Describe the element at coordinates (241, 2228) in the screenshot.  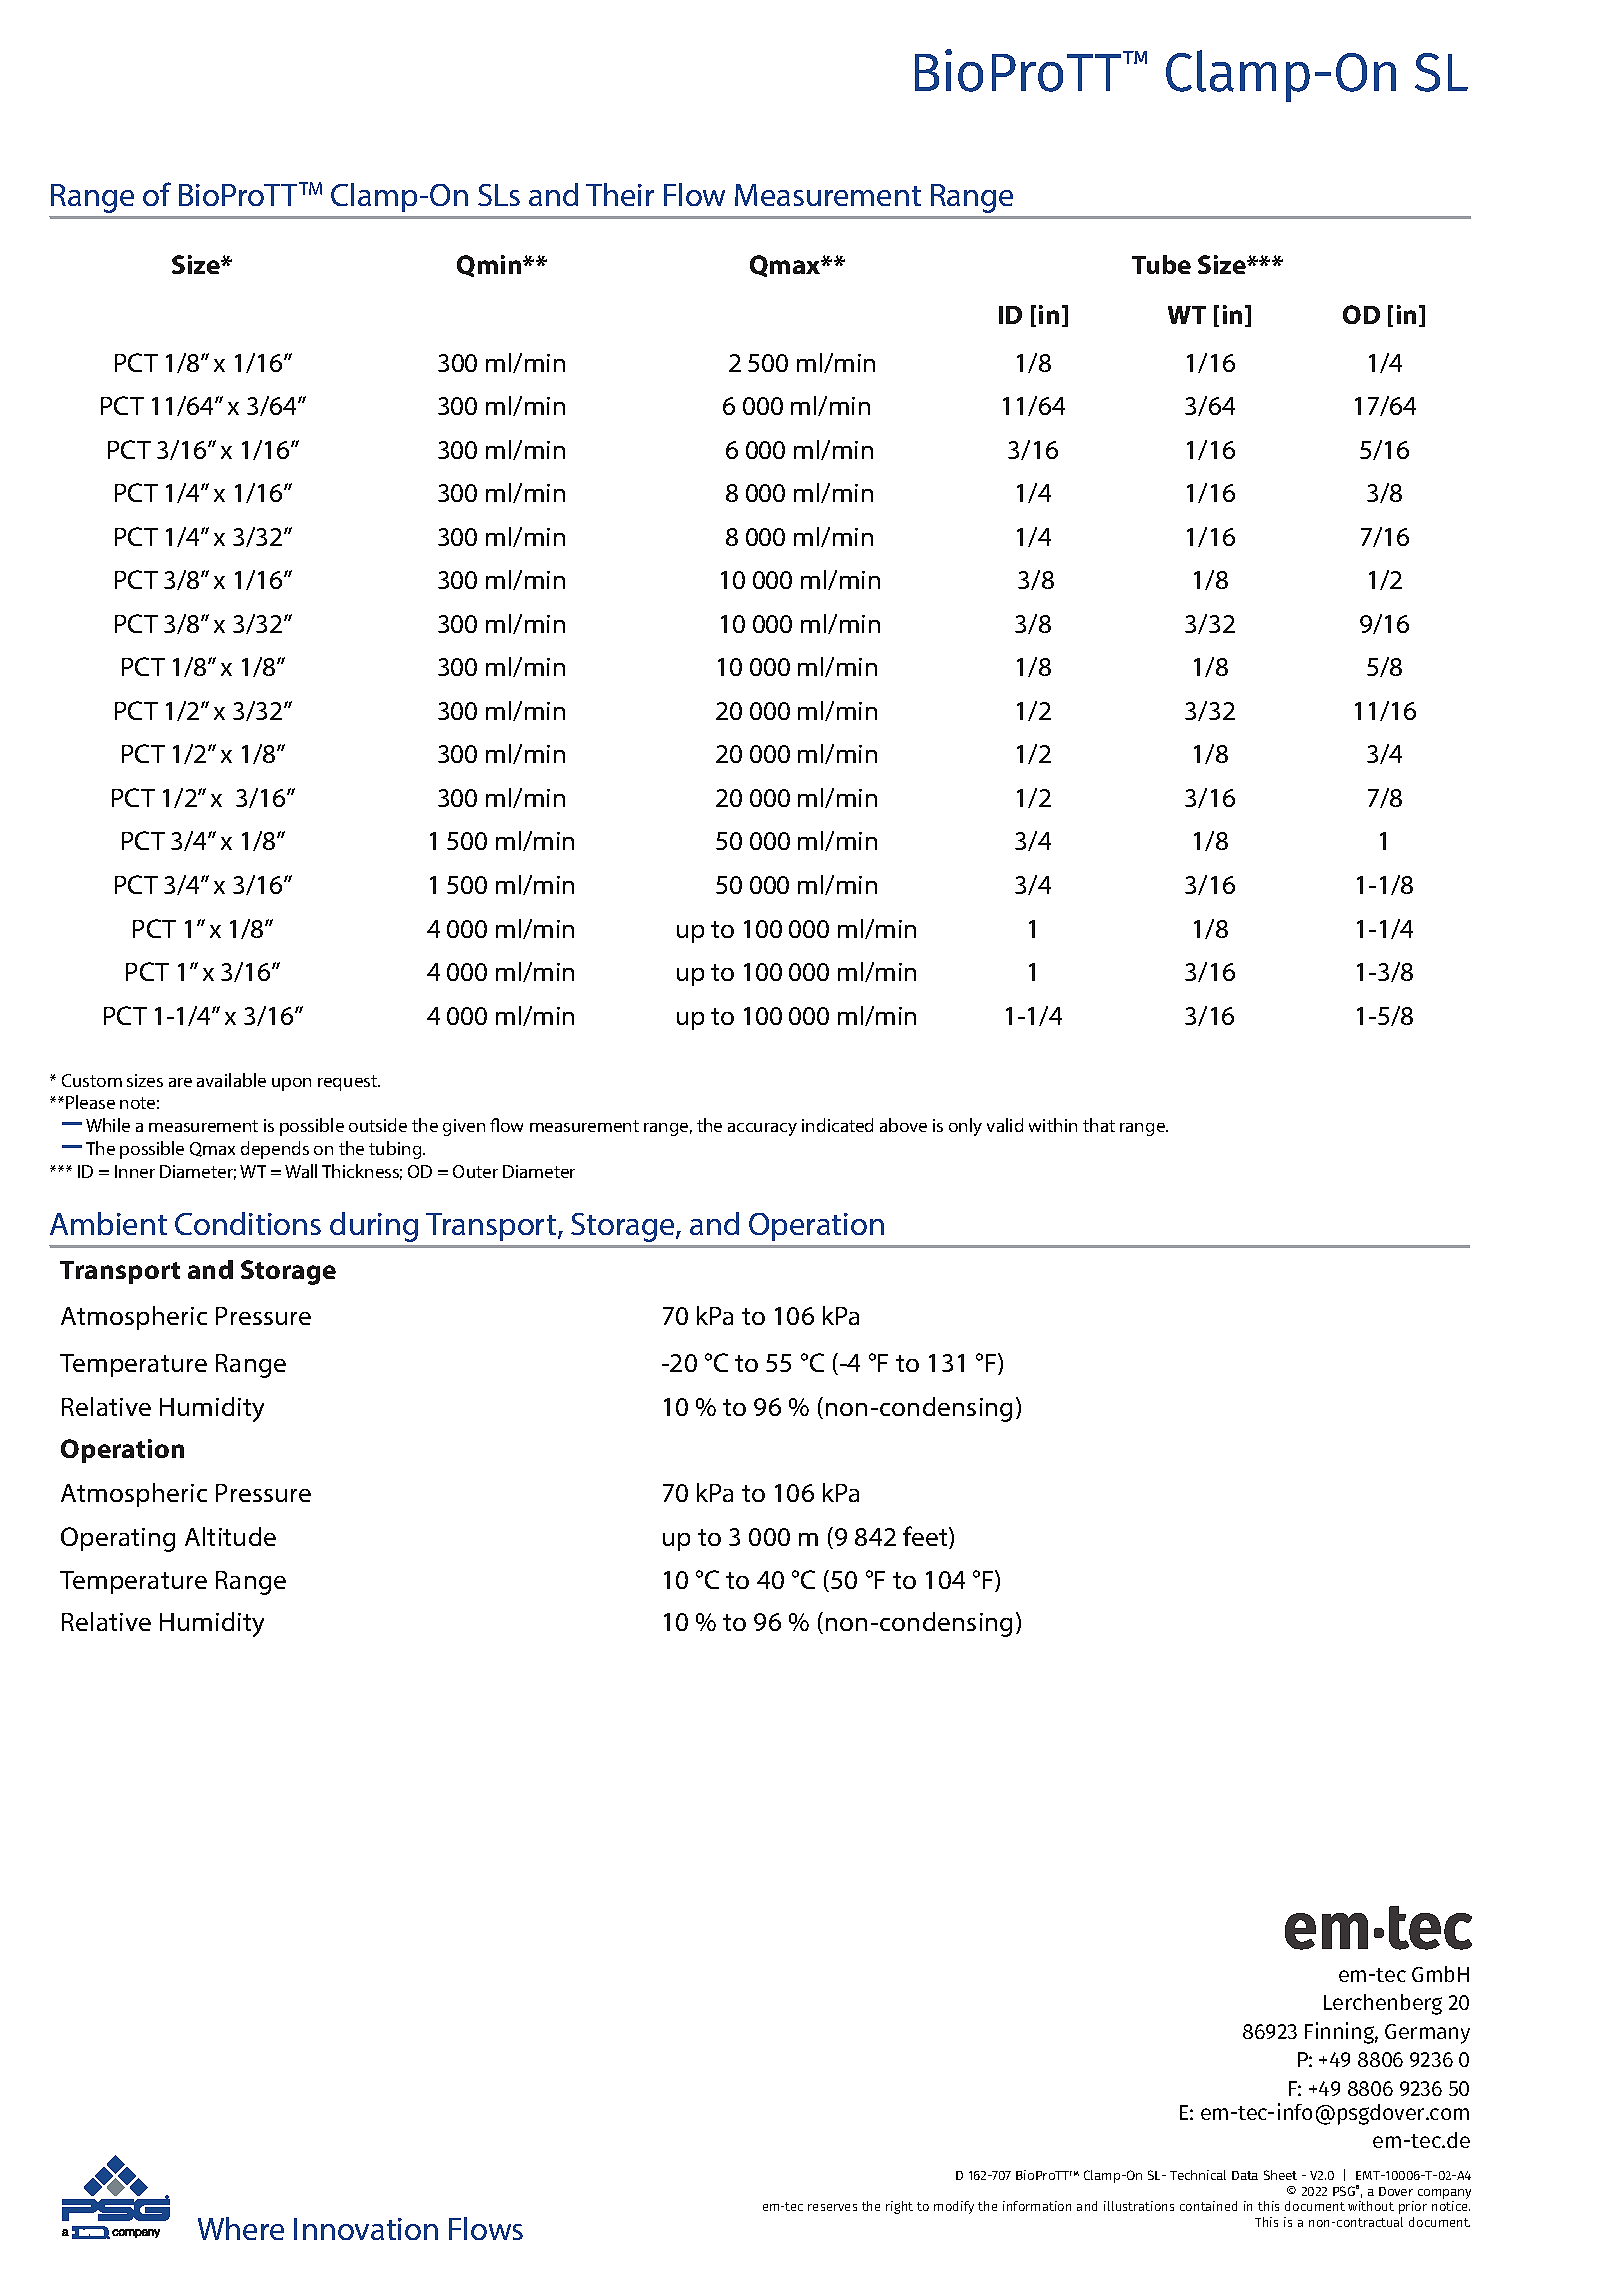
I see `Where` at that location.
